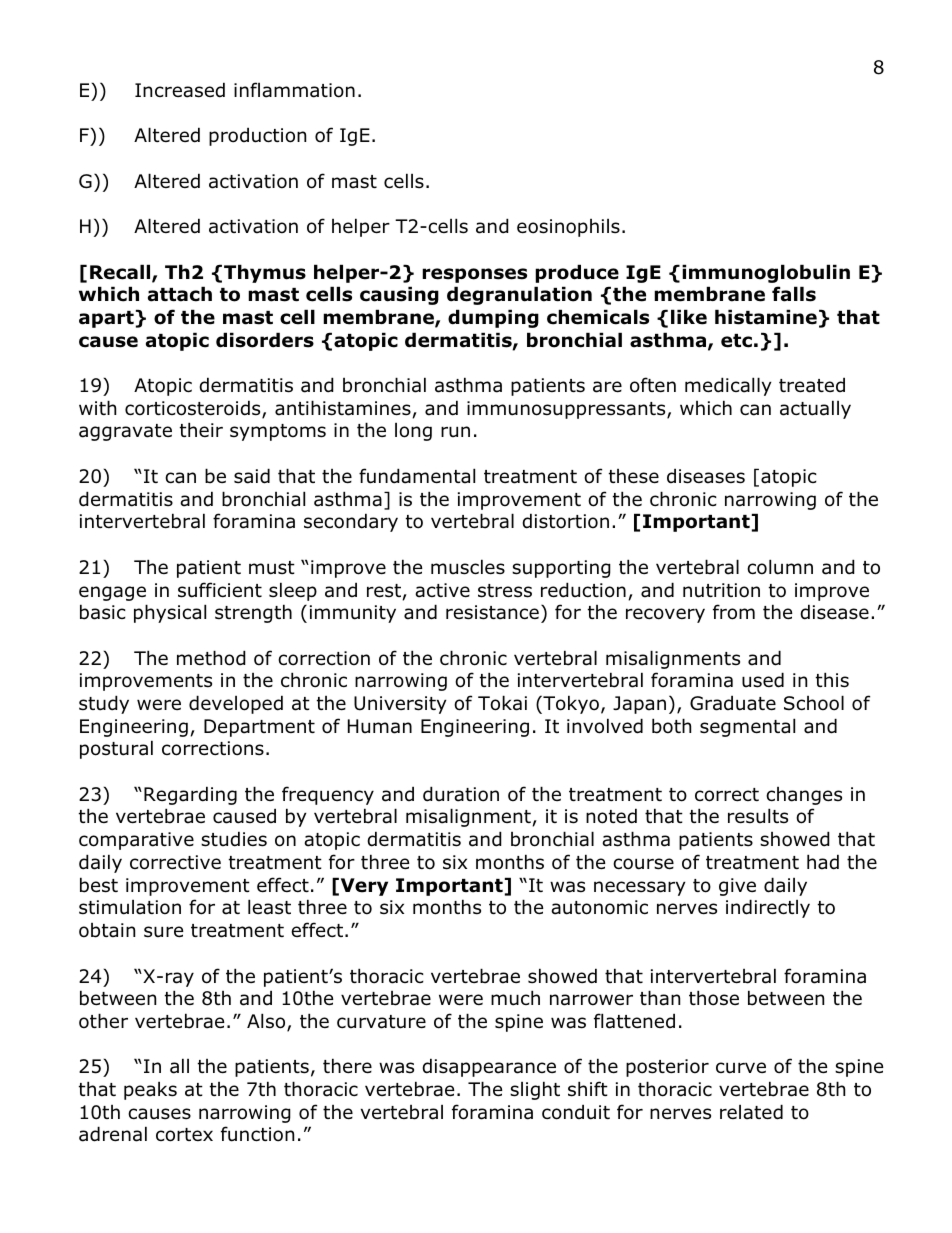  Describe the element at coordinates (461, 794) in the page. I see `duration` at that location.
